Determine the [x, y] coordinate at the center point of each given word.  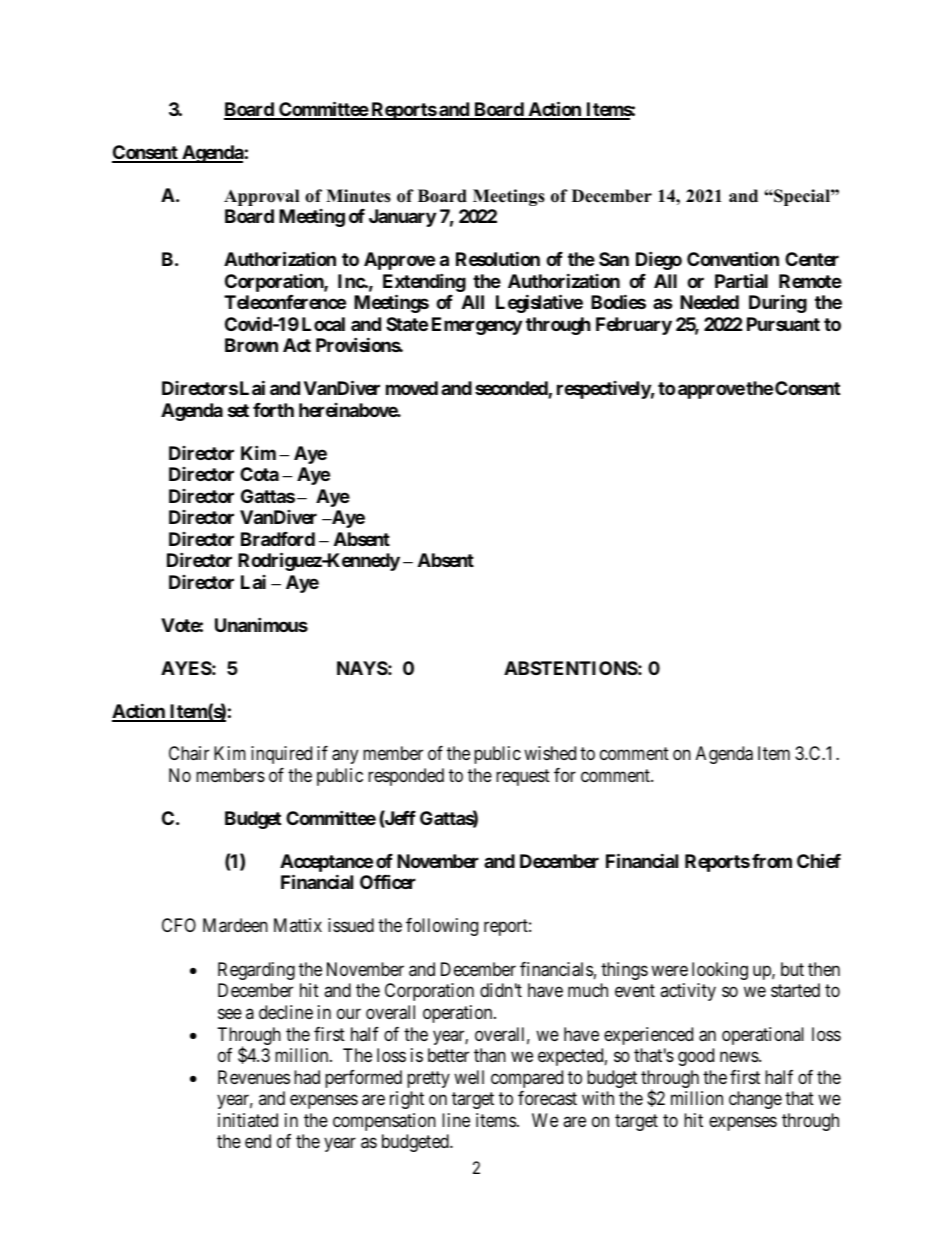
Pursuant [783, 324]
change [755, 1100]
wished [550, 753]
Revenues [254, 1077]
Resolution [498, 258]
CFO [179, 925]
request [523, 777]
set [238, 410]
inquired [281, 755]
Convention [733, 258]
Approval [261, 197]
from [772, 861]
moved [412, 388]
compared [527, 1079]
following [442, 927]
